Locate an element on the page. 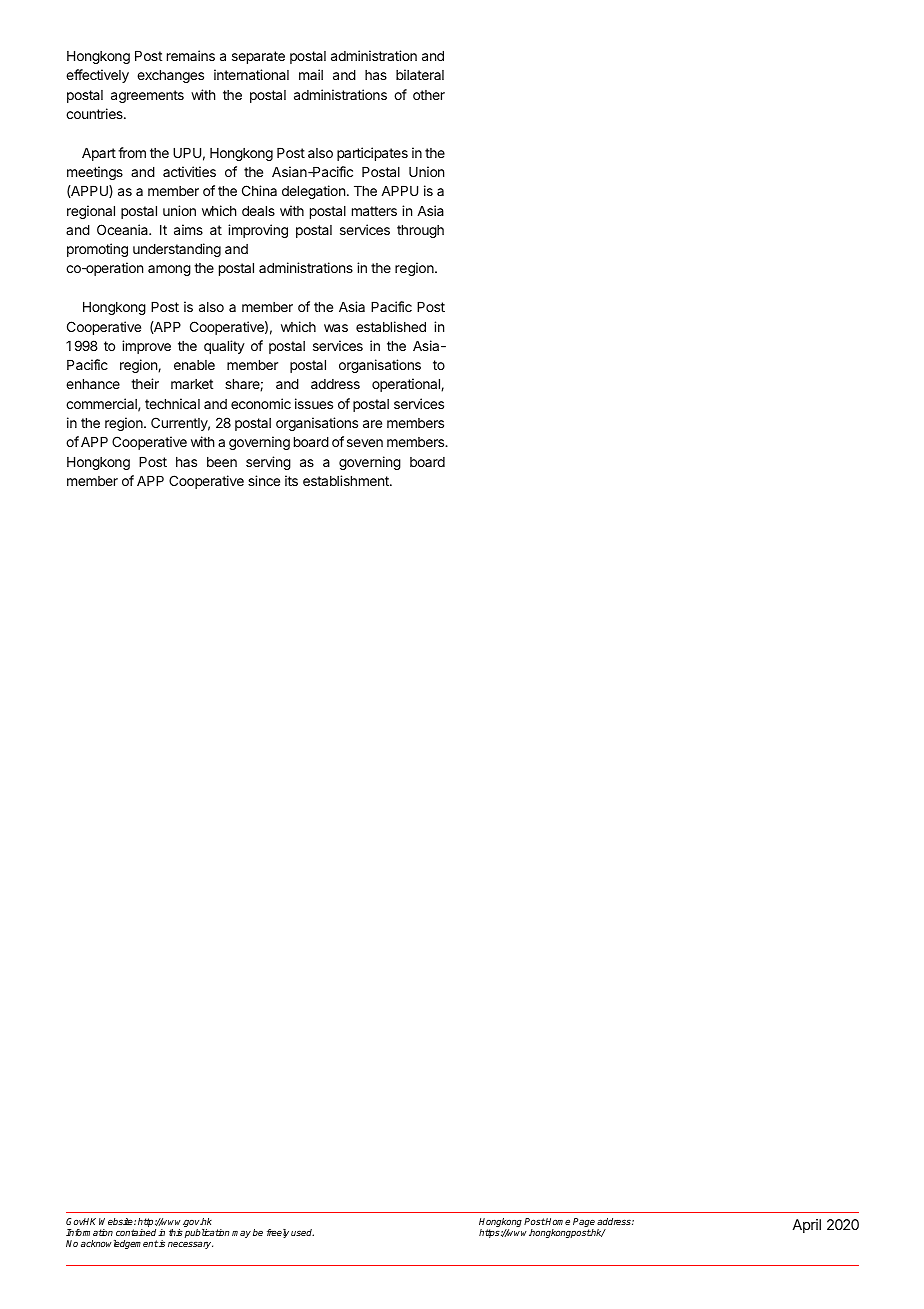 Image resolution: width=924 pixels, height=1309 pixels. exchanges is located at coordinates (170, 76).
